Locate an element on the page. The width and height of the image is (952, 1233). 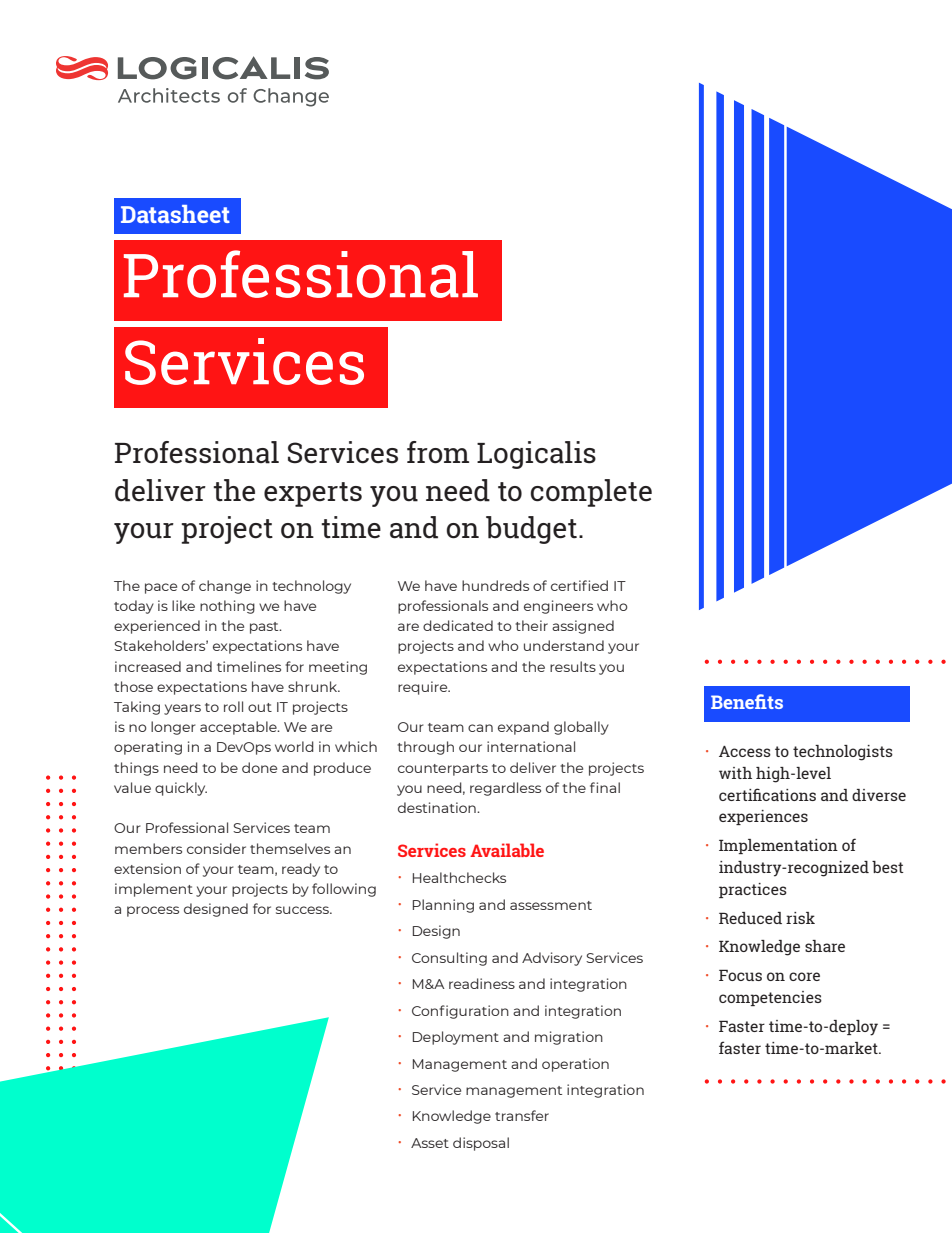
experts is located at coordinates (313, 494).
